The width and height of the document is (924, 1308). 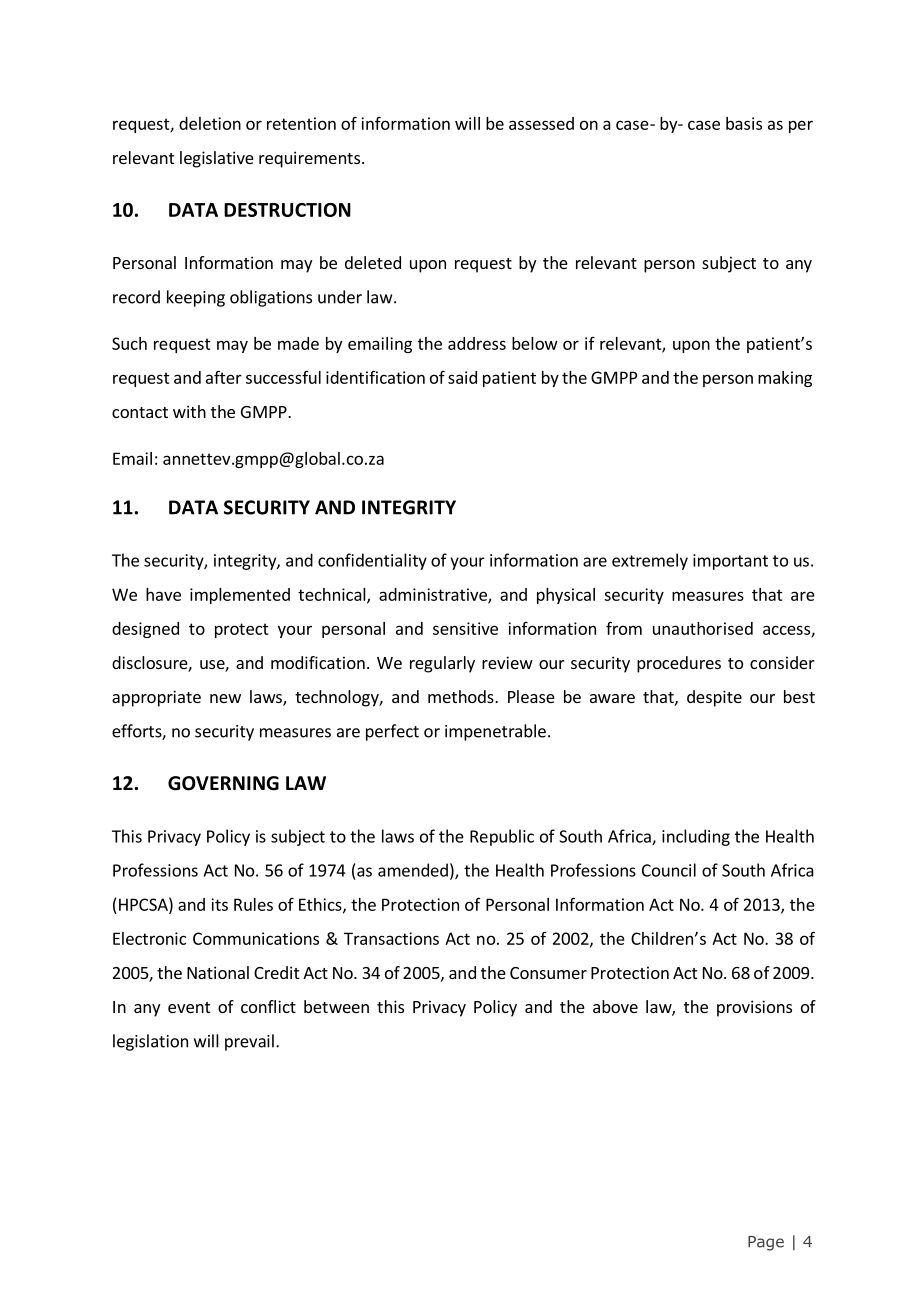 What do you see at coordinates (462, 696) in the document?
I see `methods` at bounding box center [462, 696].
